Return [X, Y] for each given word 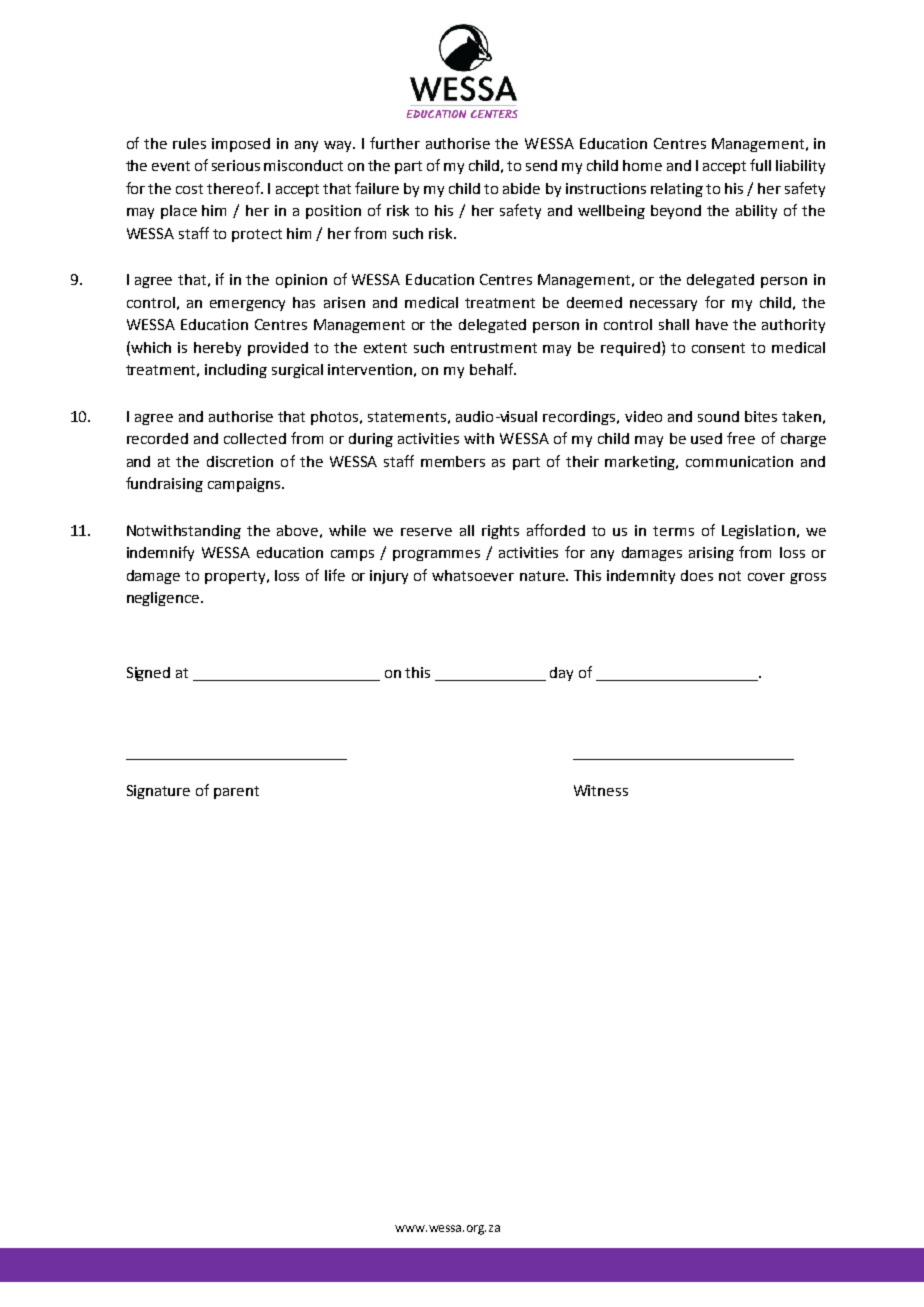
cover [766, 577]
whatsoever [473, 575]
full [760, 165]
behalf [493, 369]
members [453, 461]
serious [236, 165]
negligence [164, 599]
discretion [240, 461]
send [541, 165]
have [712, 324]
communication [739, 461]
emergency [247, 305]
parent [236, 792]
